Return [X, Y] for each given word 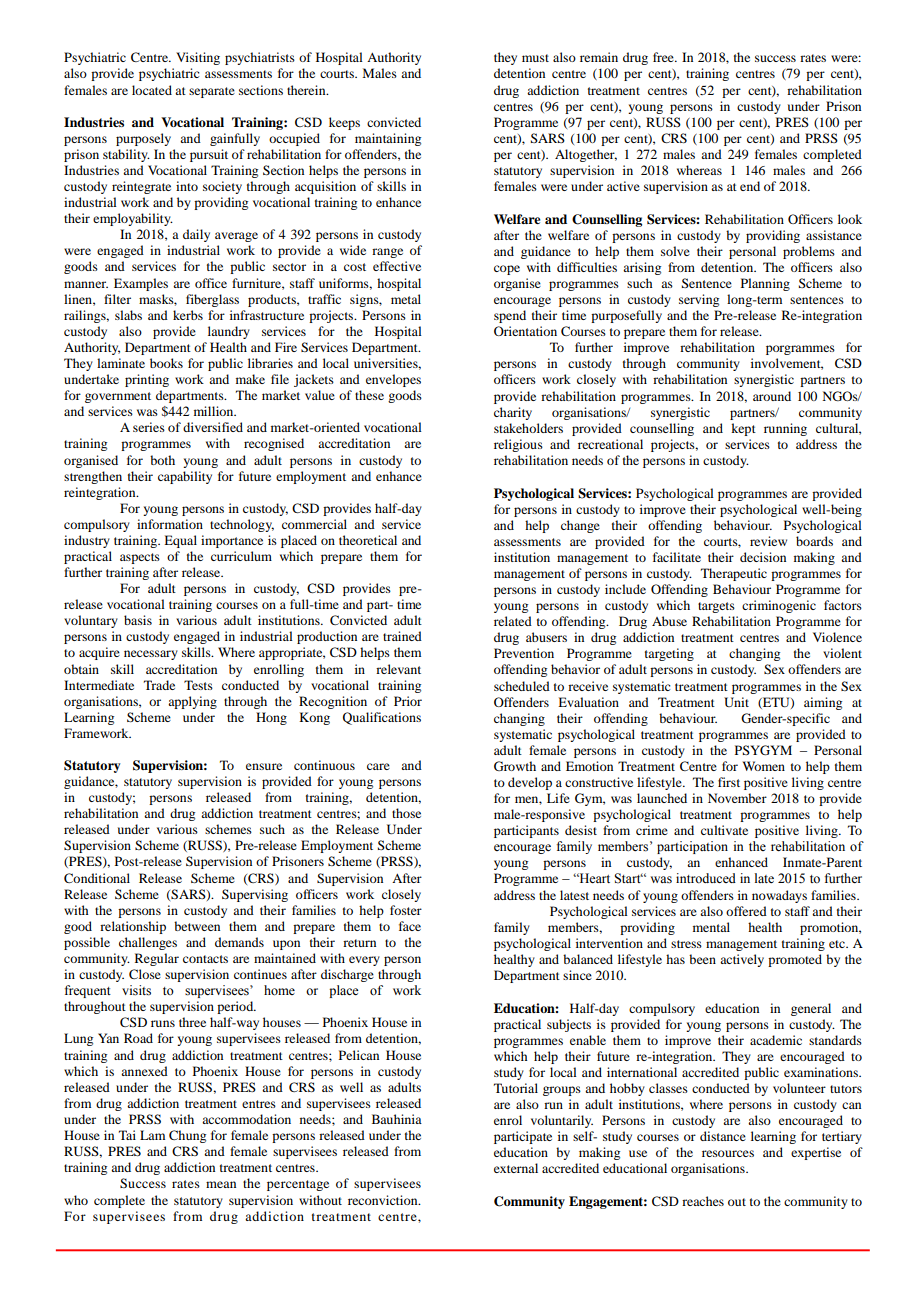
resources [728, 1153]
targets [716, 607]
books [166, 363]
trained [402, 636]
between [197, 926]
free [664, 57]
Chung [187, 1136]
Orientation [525, 331]
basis [138, 620]
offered [746, 911]
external [516, 1168]
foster [406, 910]
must [535, 58]
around [772, 396]
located [152, 90]
